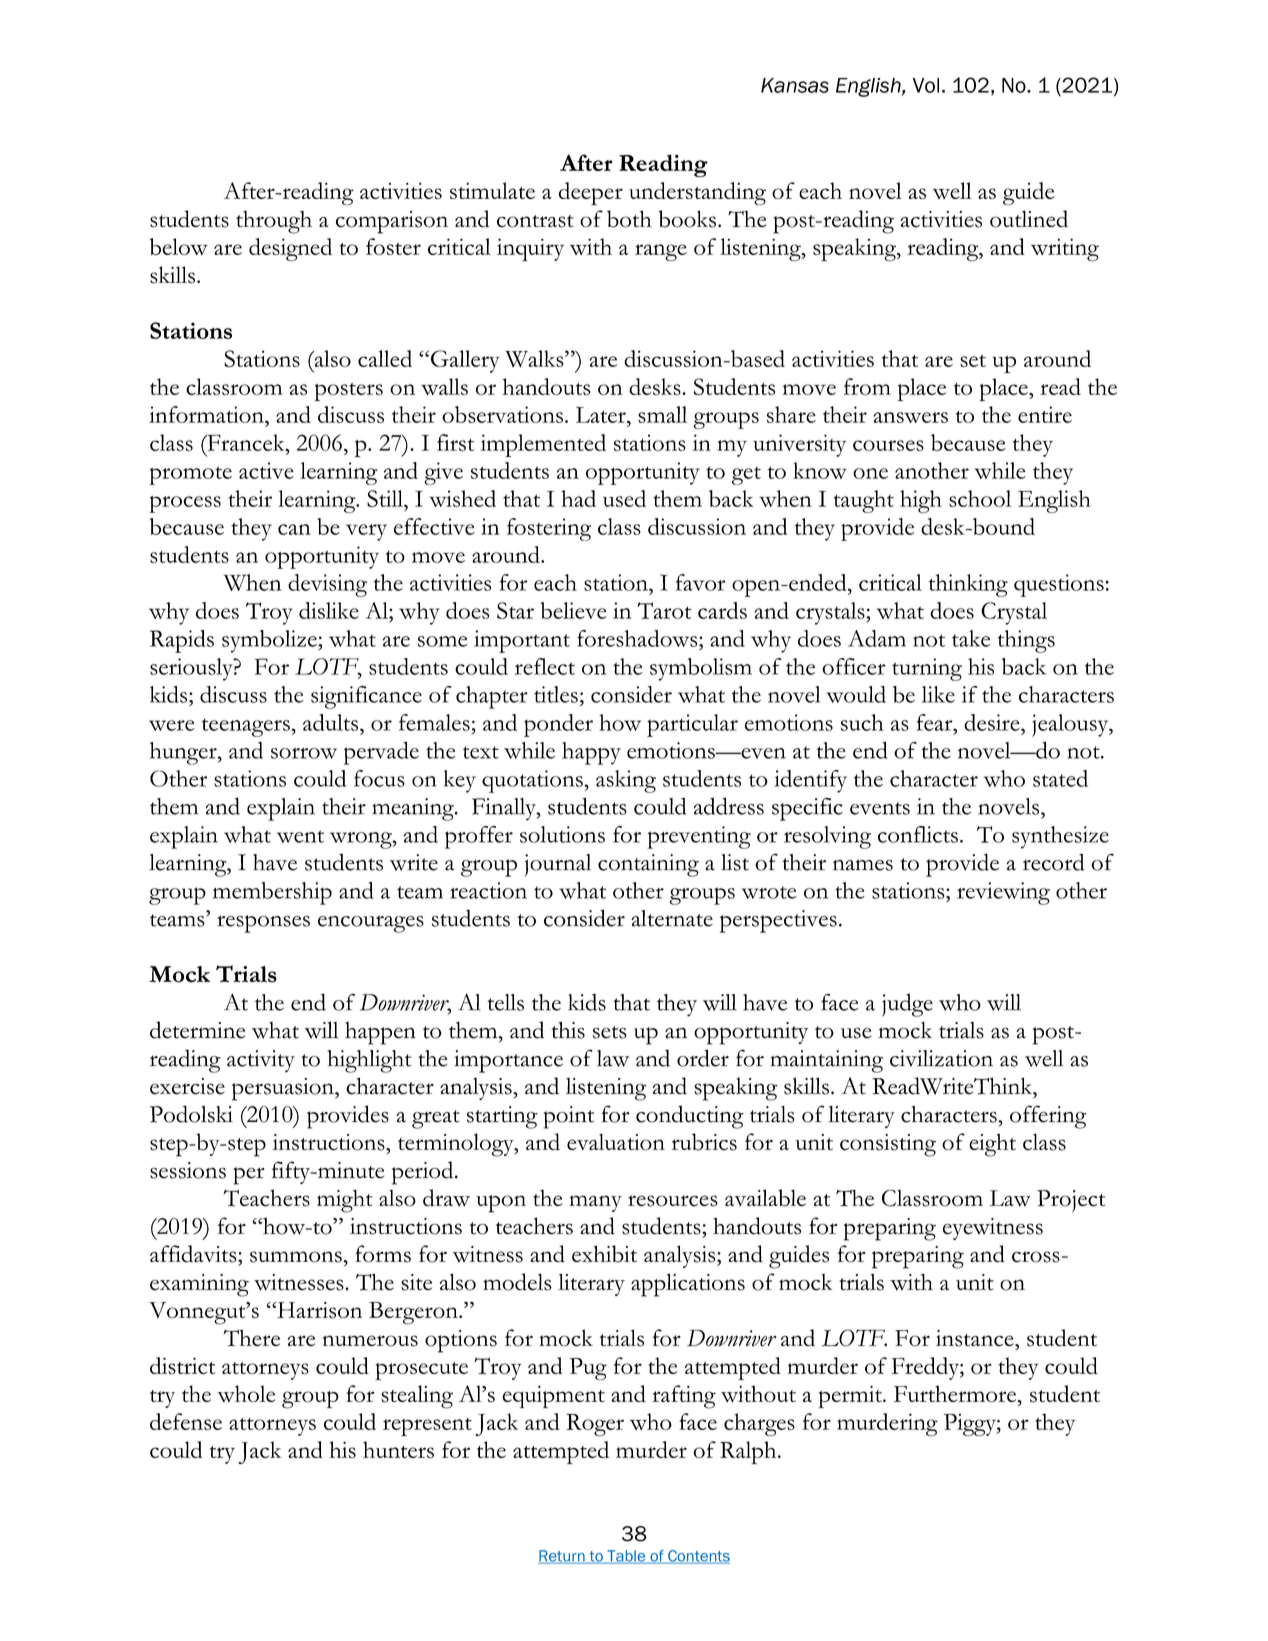 The width and height of the screenshot is (1268, 1641). Describe the element at coordinates (345, 1201) in the screenshot. I see `might` at that location.
